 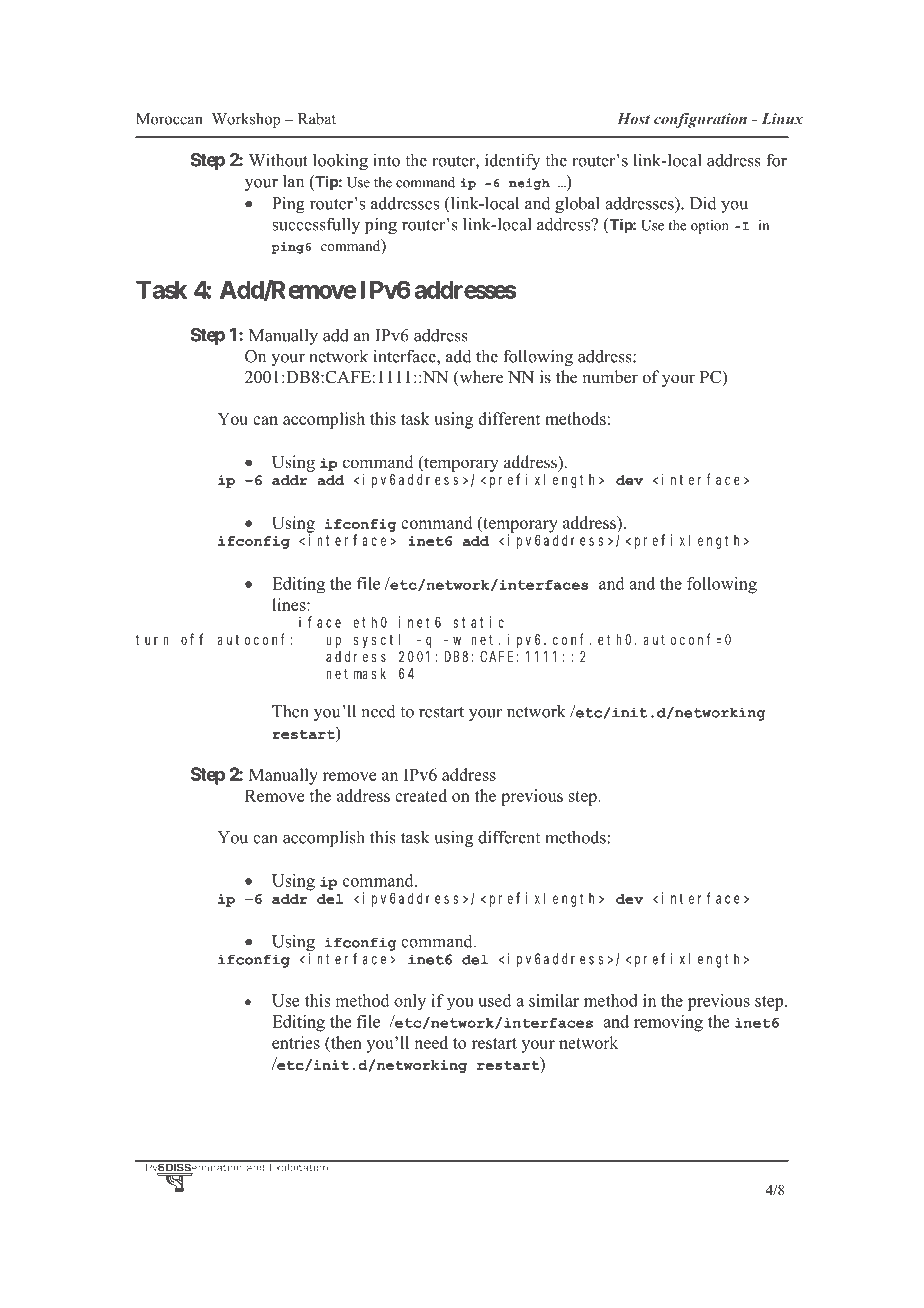 What do you see at coordinates (421, 795) in the document?
I see `created` at bounding box center [421, 795].
